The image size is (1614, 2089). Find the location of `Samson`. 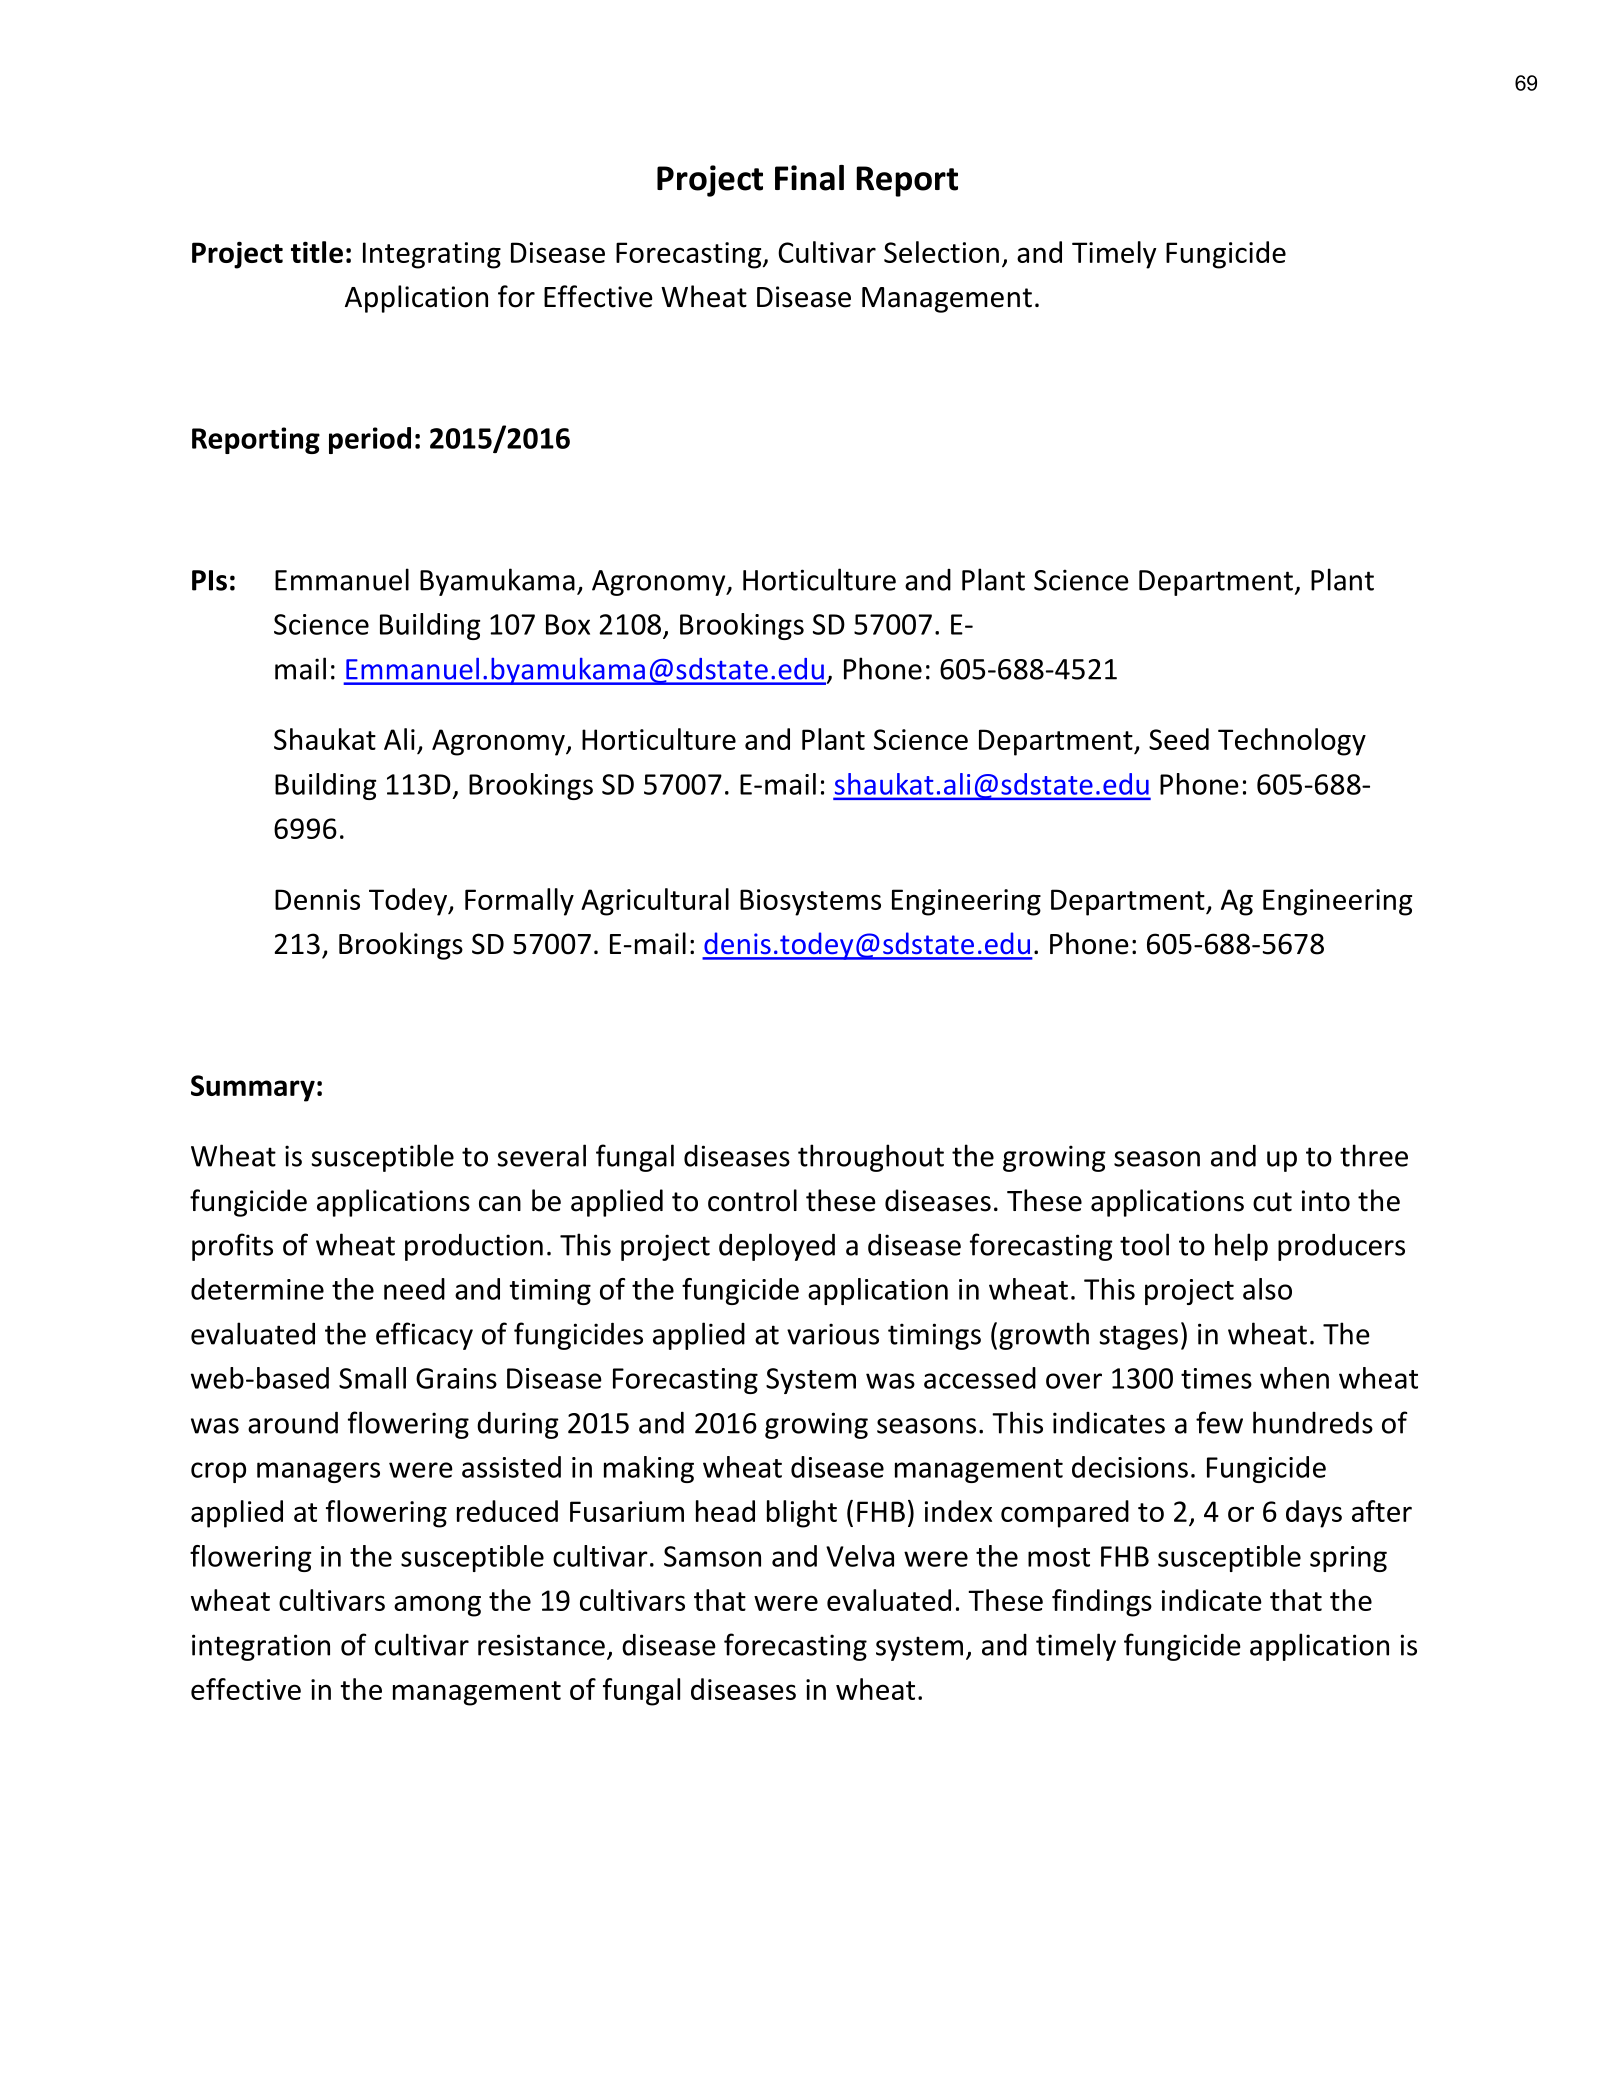

Samson is located at coordinates (712, 1556).
